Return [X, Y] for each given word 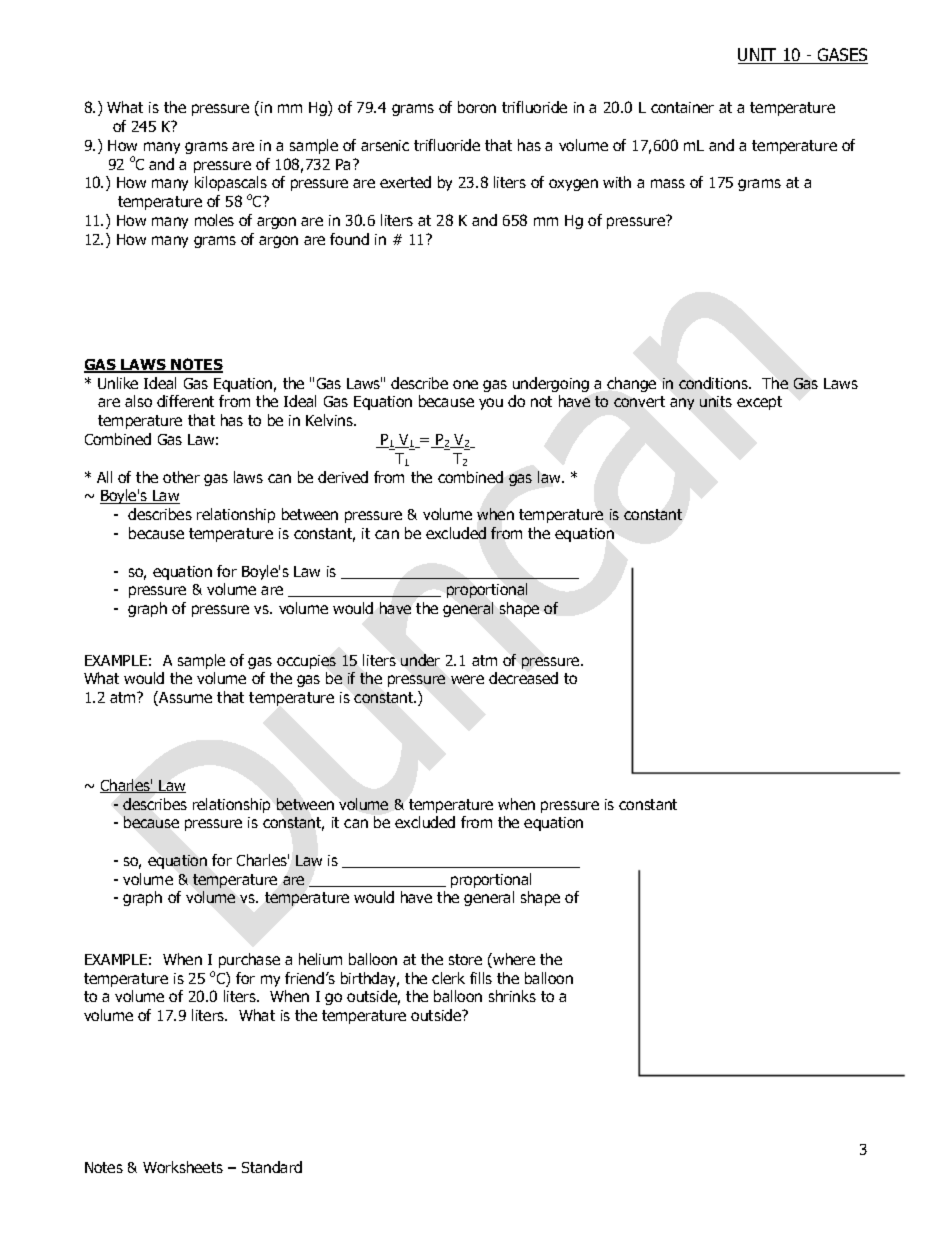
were [467, 679]
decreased [523, 678]
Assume [184, 698]
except [759, 403]
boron [477, 107]
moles [214, 220]
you [491, 404]
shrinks [512, 996]
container [682, 107]
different [185, 401]
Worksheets [183, 1167]
